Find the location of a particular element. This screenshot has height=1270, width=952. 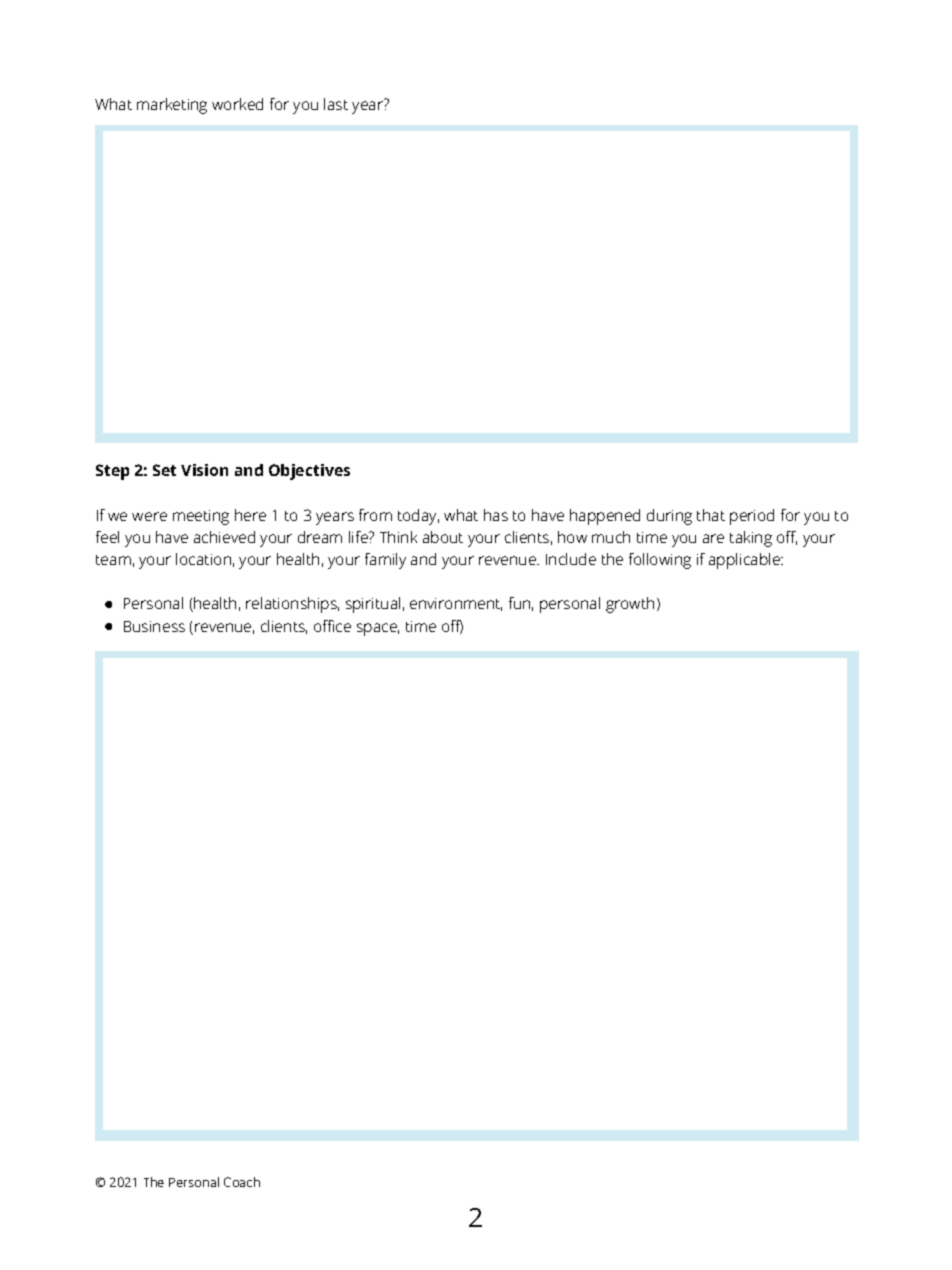

growth is located at coordinates (630, 605).
